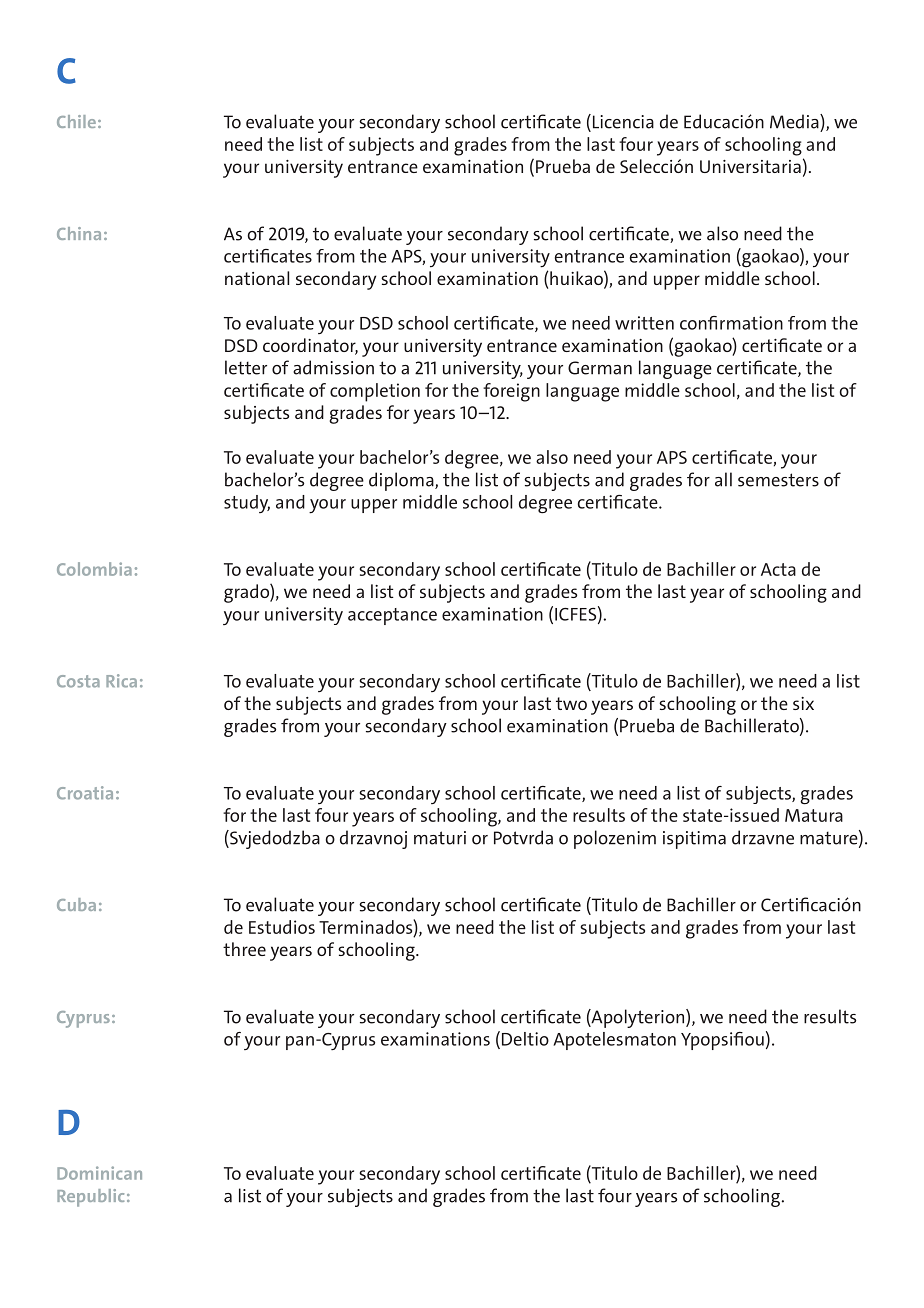 This screenshot has width=924, height=1308. Describe the element at coordinates (94, 569) in the screenshot. I see `Colombia` at that location.
